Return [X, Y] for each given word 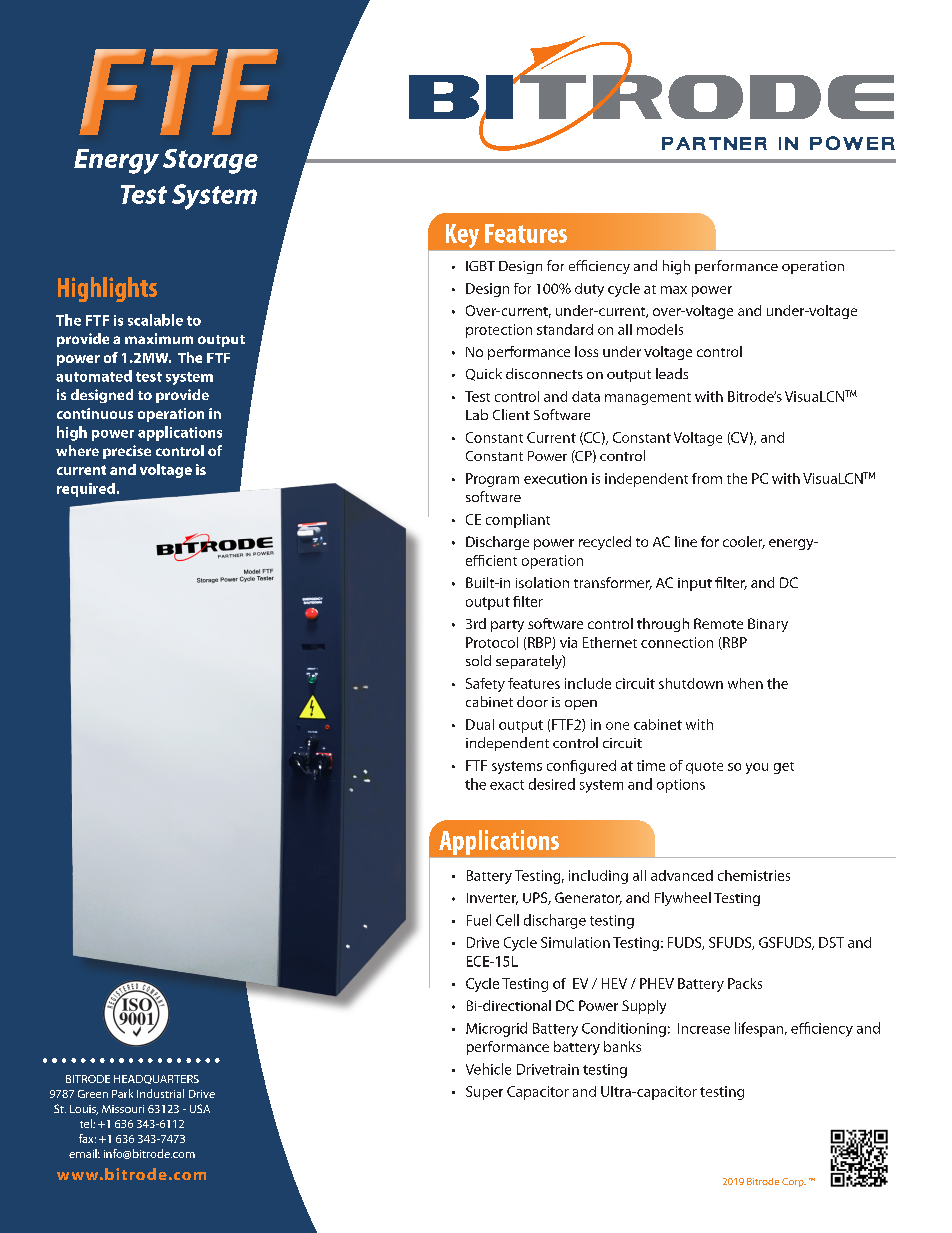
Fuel [479, 920]
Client [511, 414]
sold [478, 660]
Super [484, 1093]
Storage [210, 161]
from [707, 478]
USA [200, 1108]
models [660, 329]
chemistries [754, 875]
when [745, 683]
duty [589, 290]
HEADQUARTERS [156, 1079]
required [86, 490]
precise [127, 452]
